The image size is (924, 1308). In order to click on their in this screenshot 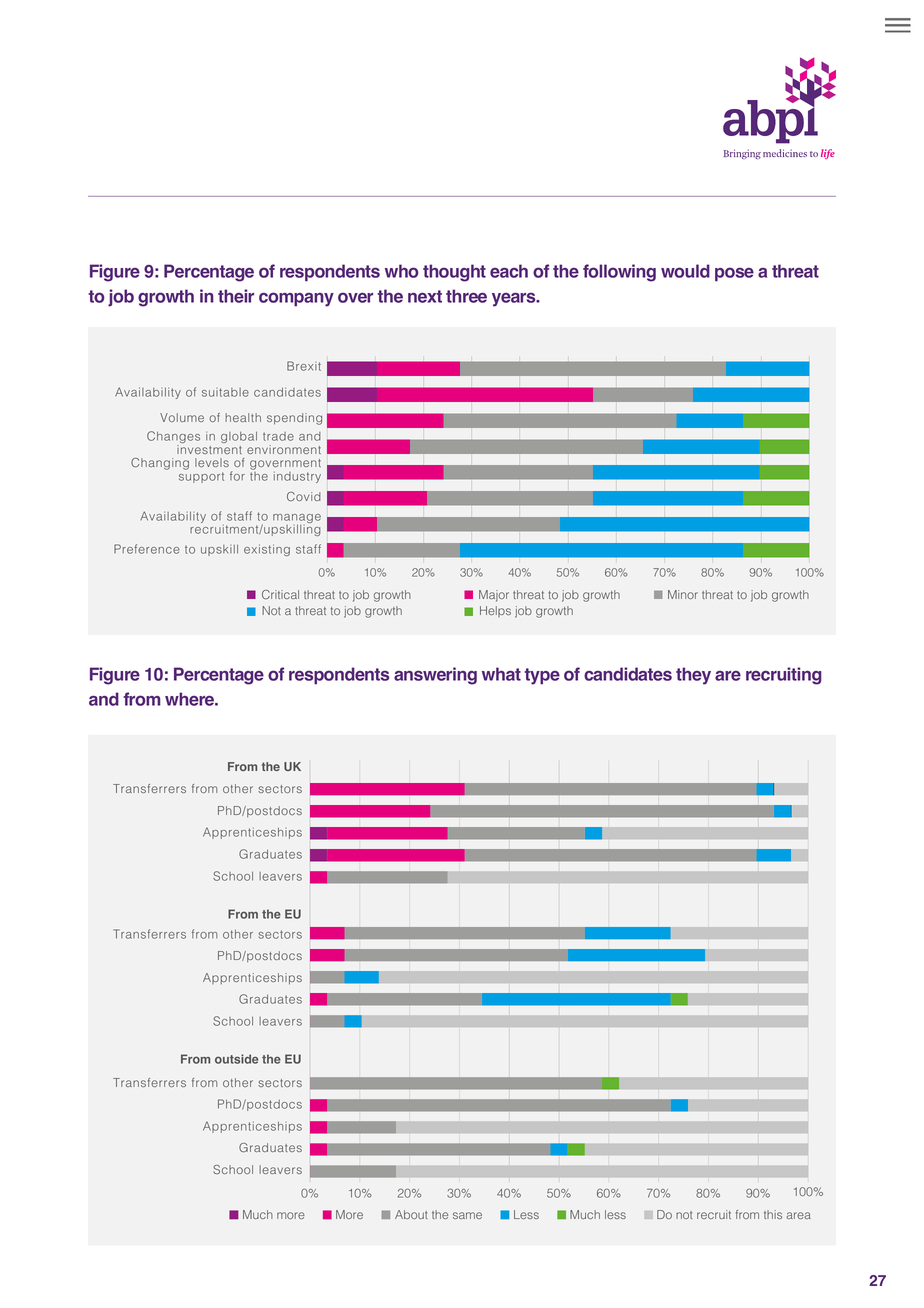, I will do `click(236, 296)`.
